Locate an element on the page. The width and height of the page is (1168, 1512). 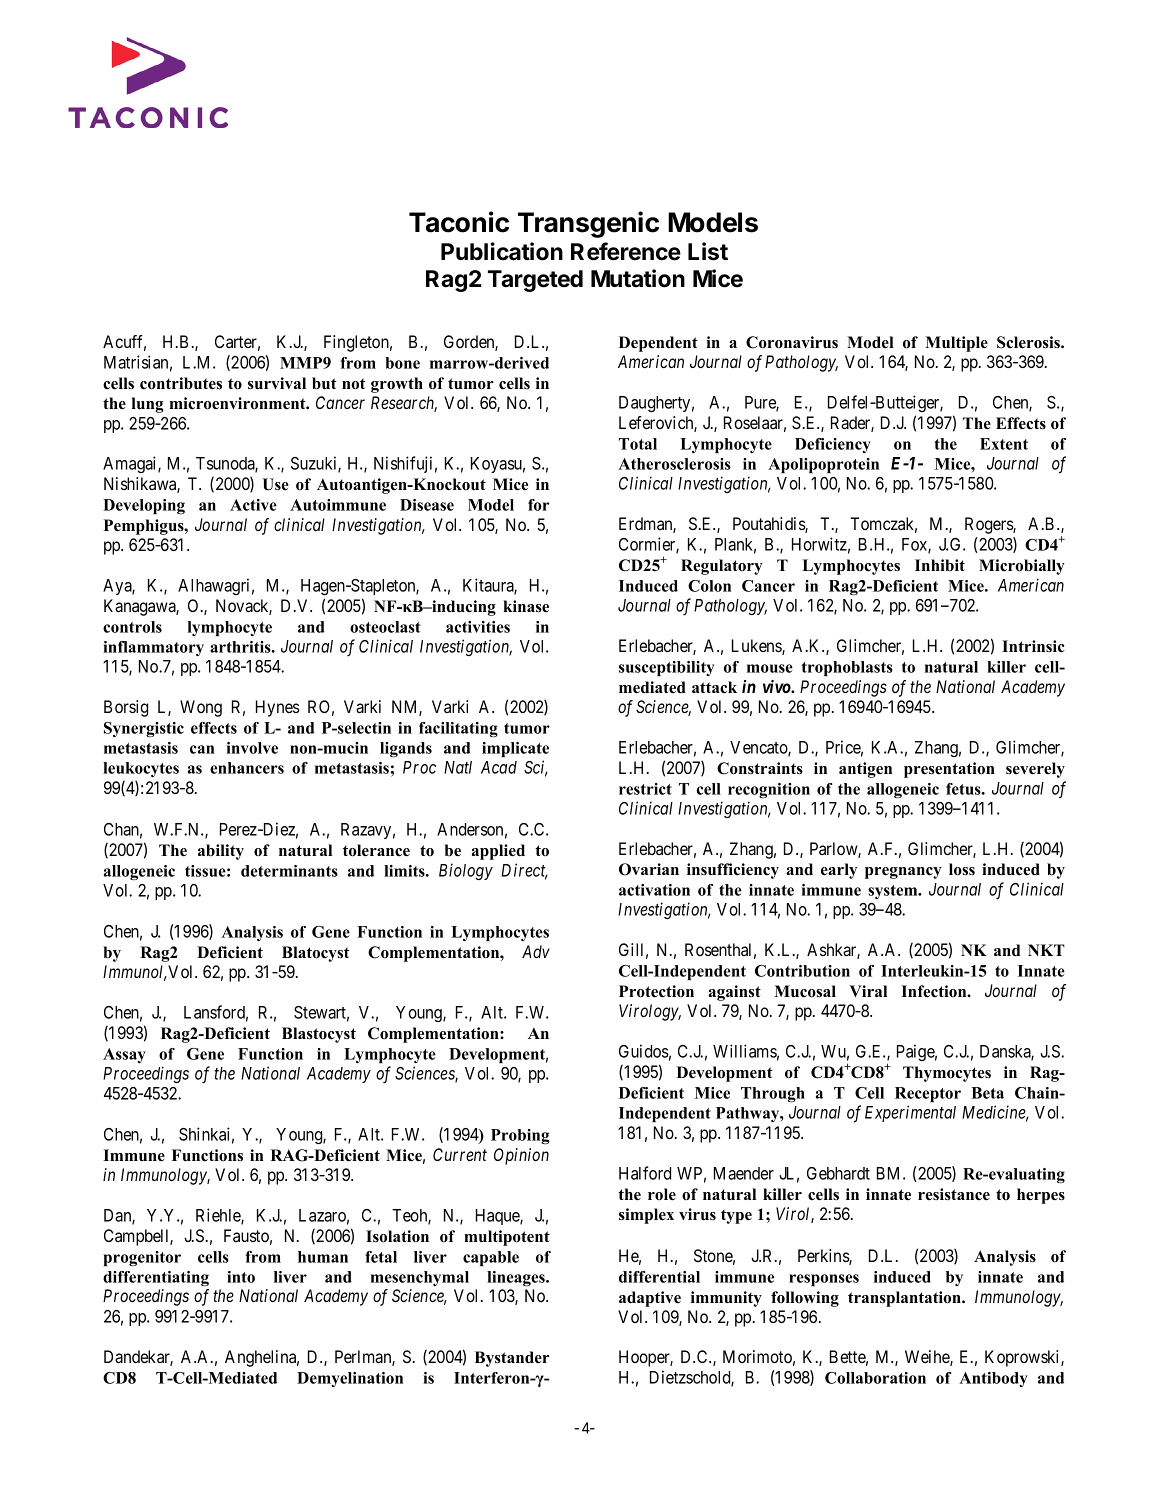
Reference is located at coordinates (626, 251).
